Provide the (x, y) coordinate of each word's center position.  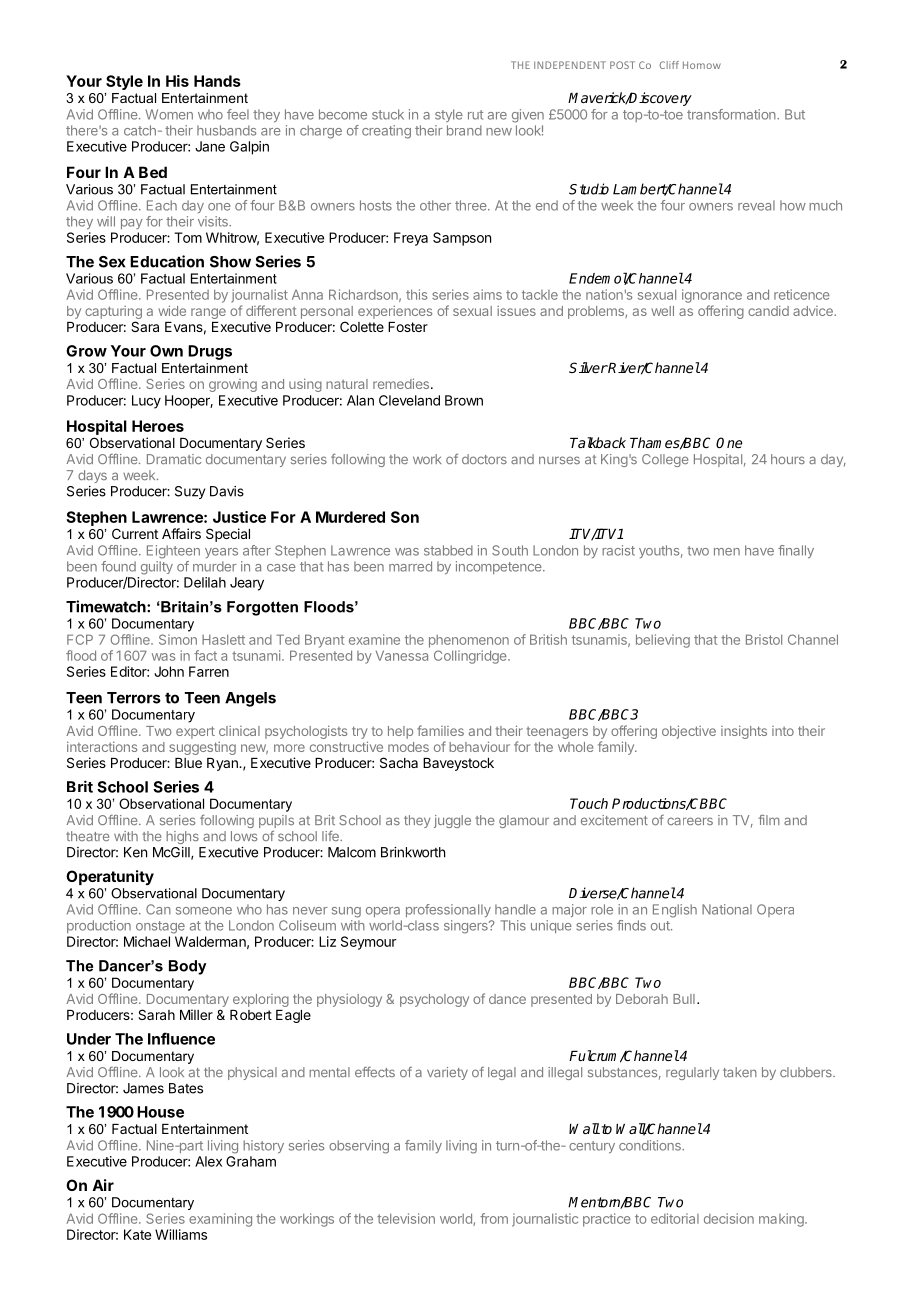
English (675, 911)
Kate (137, 1234)
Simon (178, 639)
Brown (464, 400)
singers (467, 927)
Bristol (764, 639)
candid (768, 310)
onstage (160, 927)
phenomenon (469, 641)
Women (169, 114)
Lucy (146, 402)
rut (475, 115)
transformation (732, 114)
